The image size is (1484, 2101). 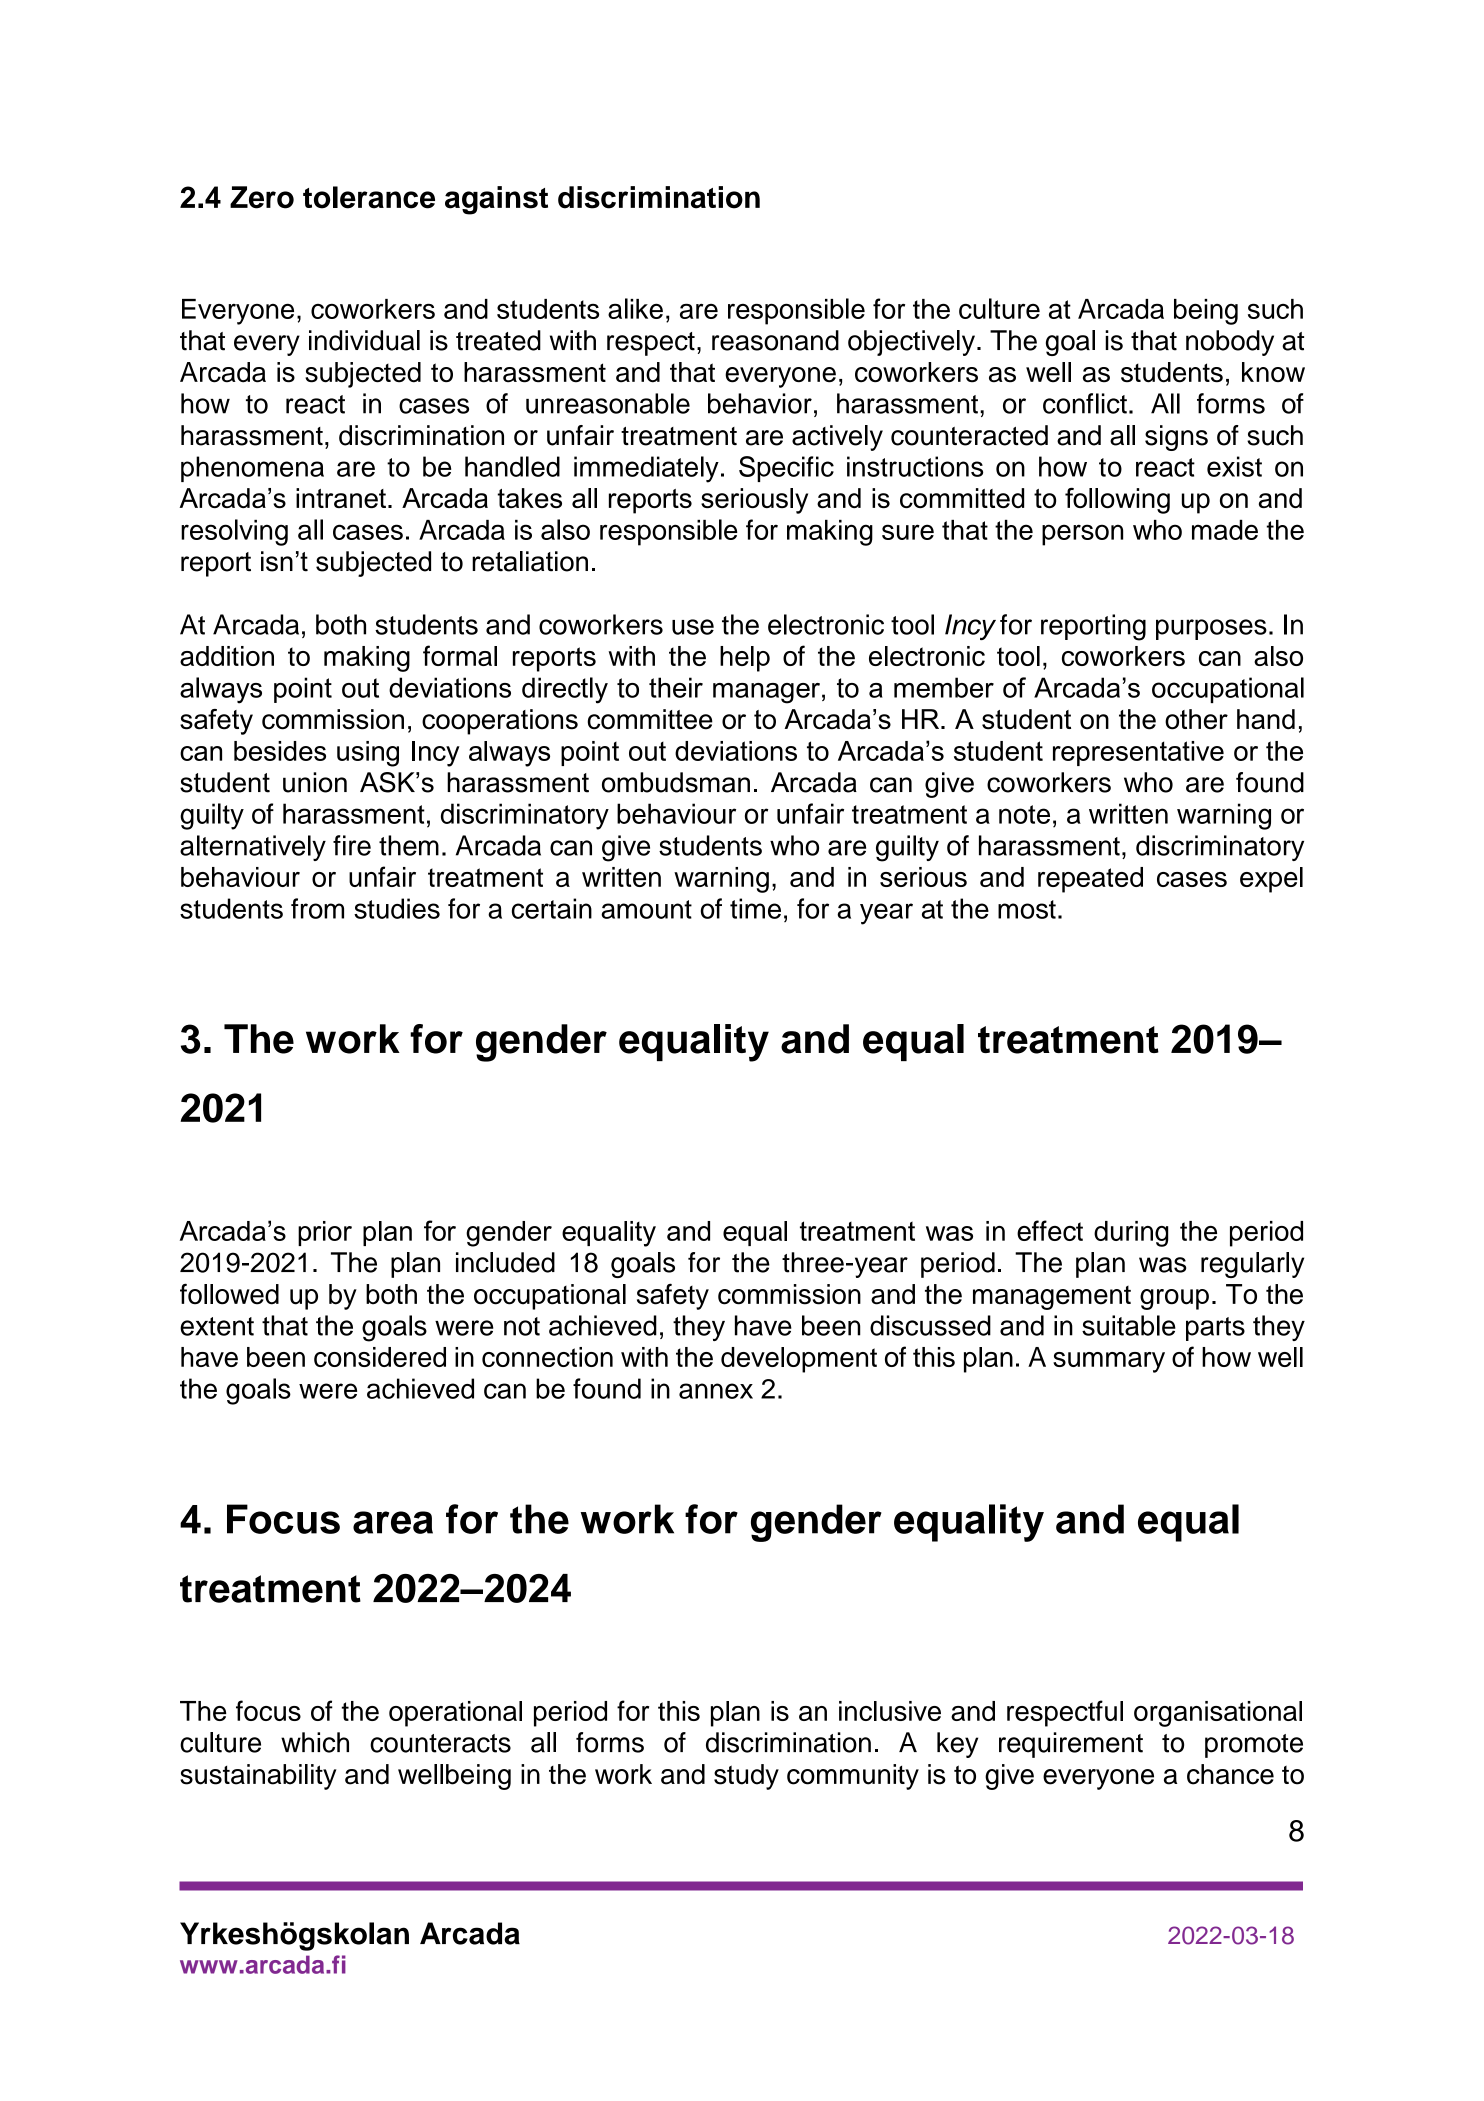 What do you see at coordinates (1230, 343) in the page?
I see `nobody` at bounding box center [1230, 343].
